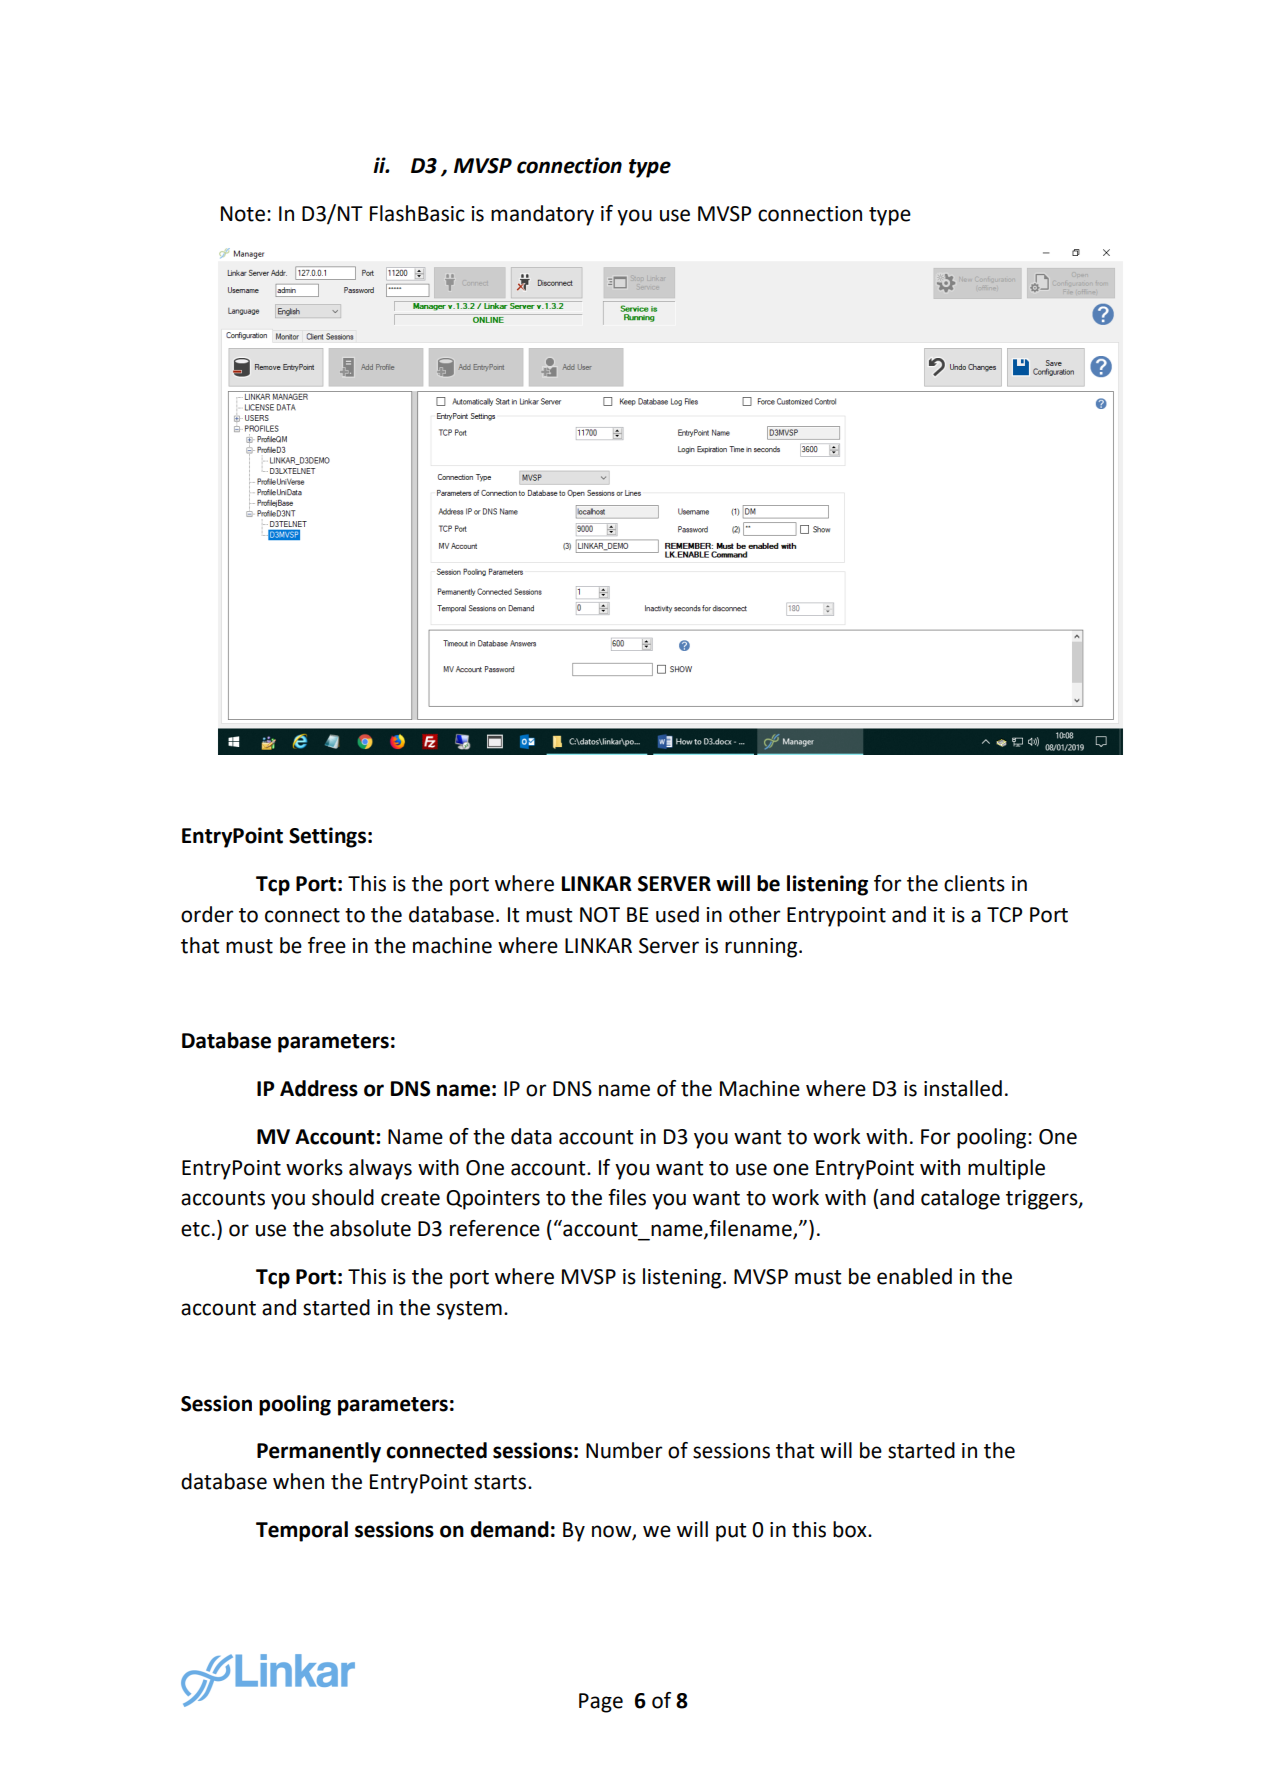 The image size is (1265, 1789). Describe the element at coordinates (302, 1531) in the image. I see `Temporal` at that location.
